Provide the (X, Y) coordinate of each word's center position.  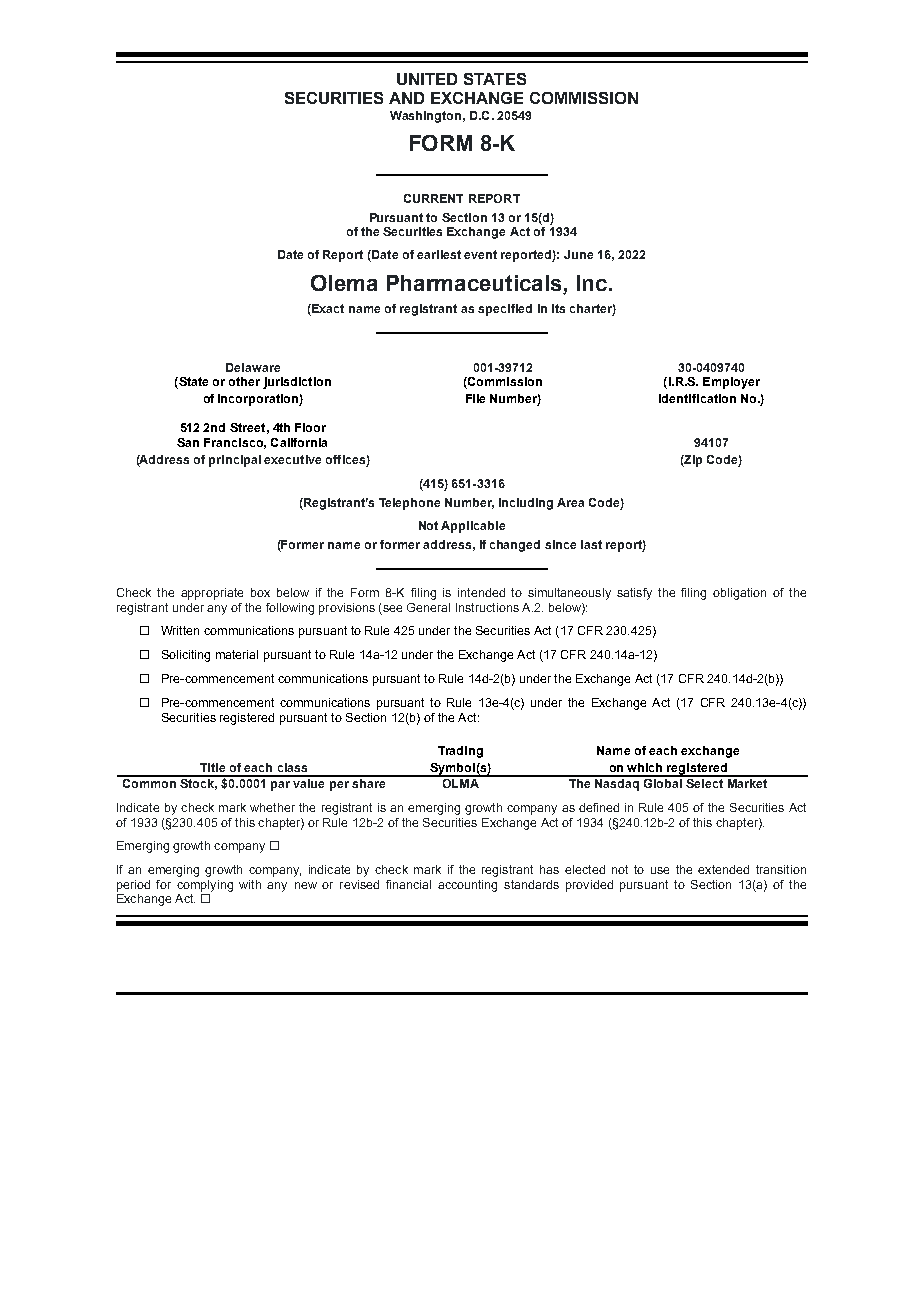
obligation (739, 594)
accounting (467, 886)
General (428, 607)
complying (205, 886)
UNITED (427, 79)
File (475, 398)
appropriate (212, 594)
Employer (731, 383)
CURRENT (433, 198)
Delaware (253, 367)
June (578, 254)
